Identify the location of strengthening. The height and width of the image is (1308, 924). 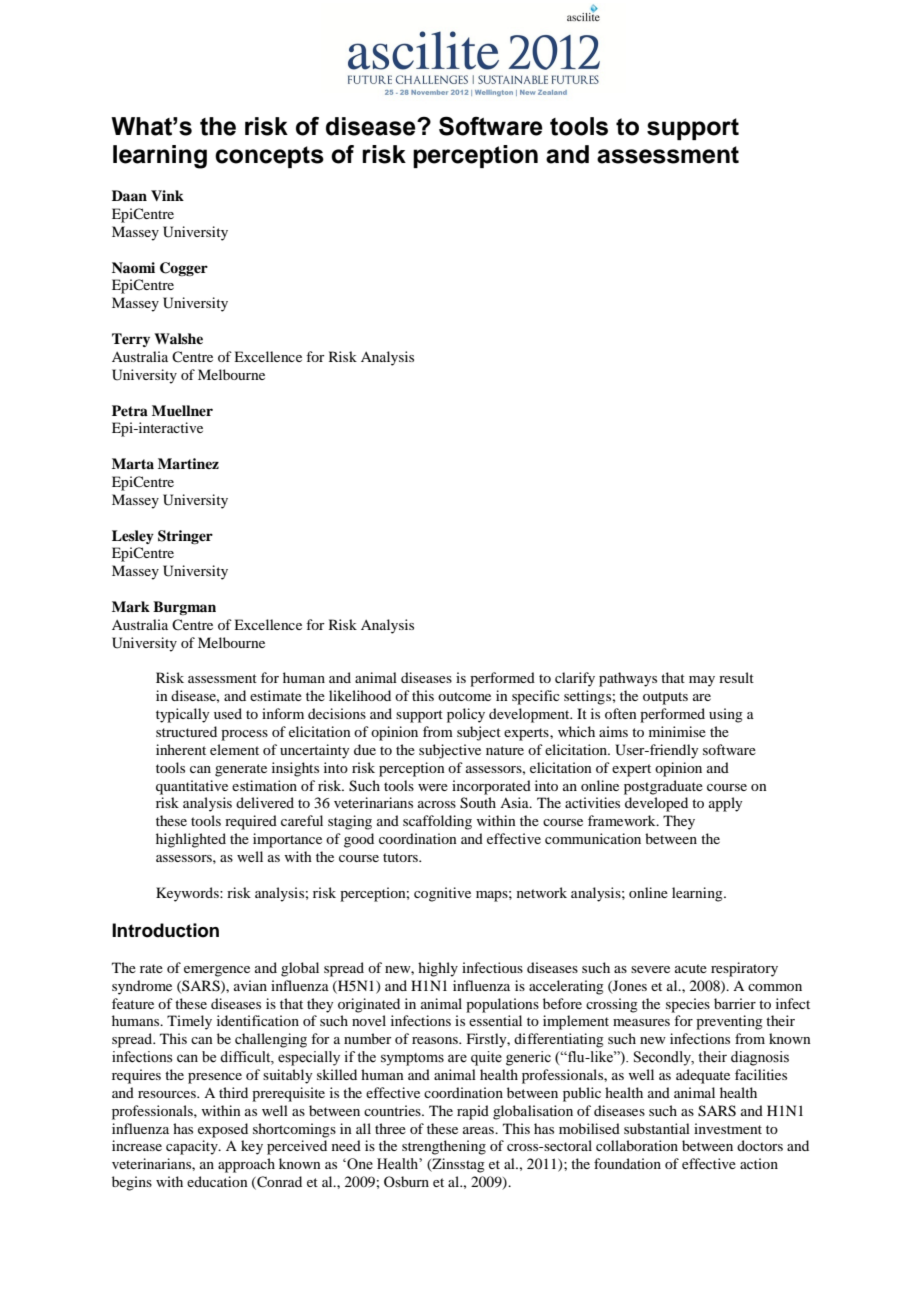
(444, 1147).
